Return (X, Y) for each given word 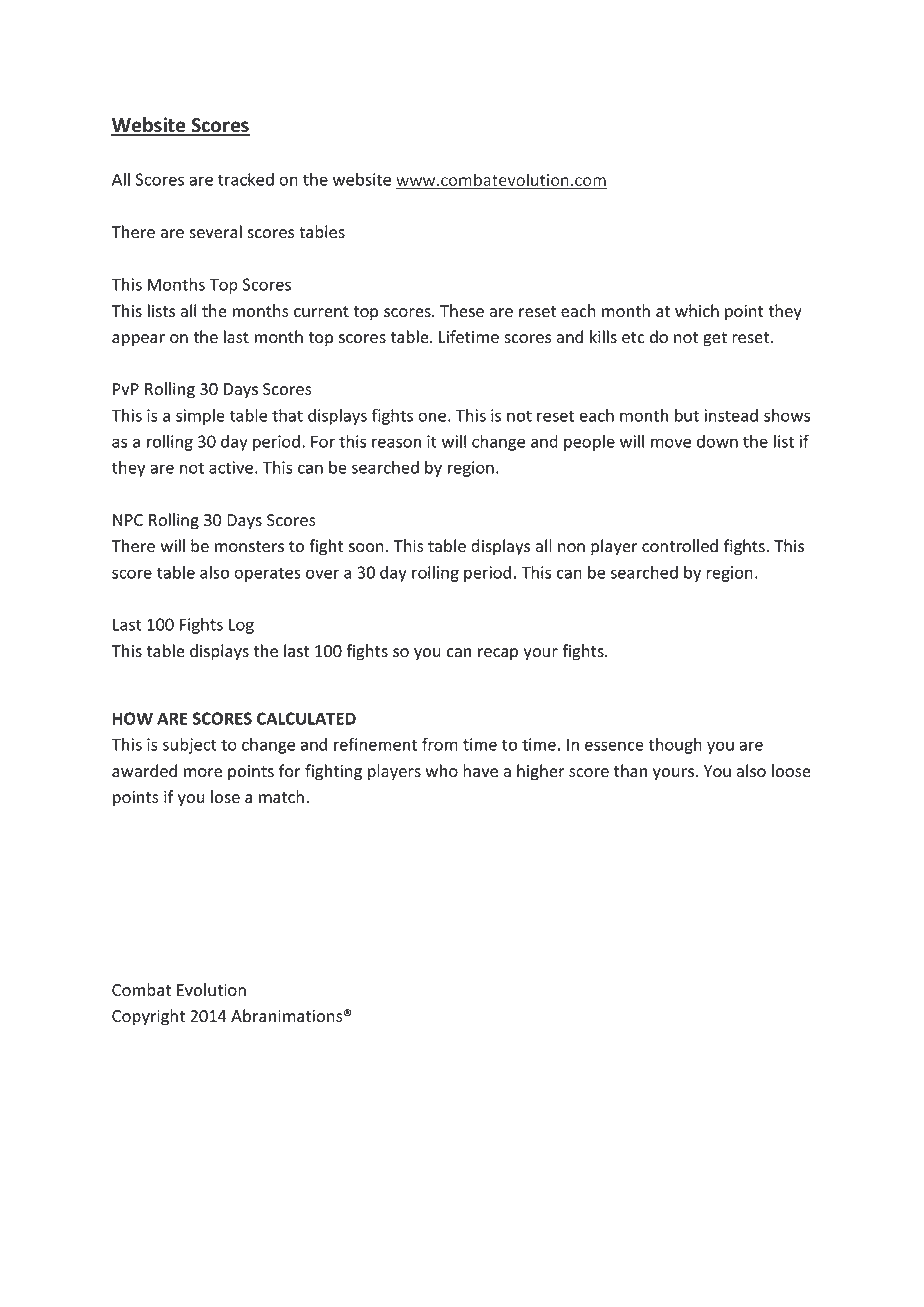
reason (396, 443)
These (462, 311)
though (675, 746)
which (697, 311)
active (231, 467)
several (215, 232)
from (440, 744)
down (717, 441)
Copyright (148, 1017)
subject (190, 746)
